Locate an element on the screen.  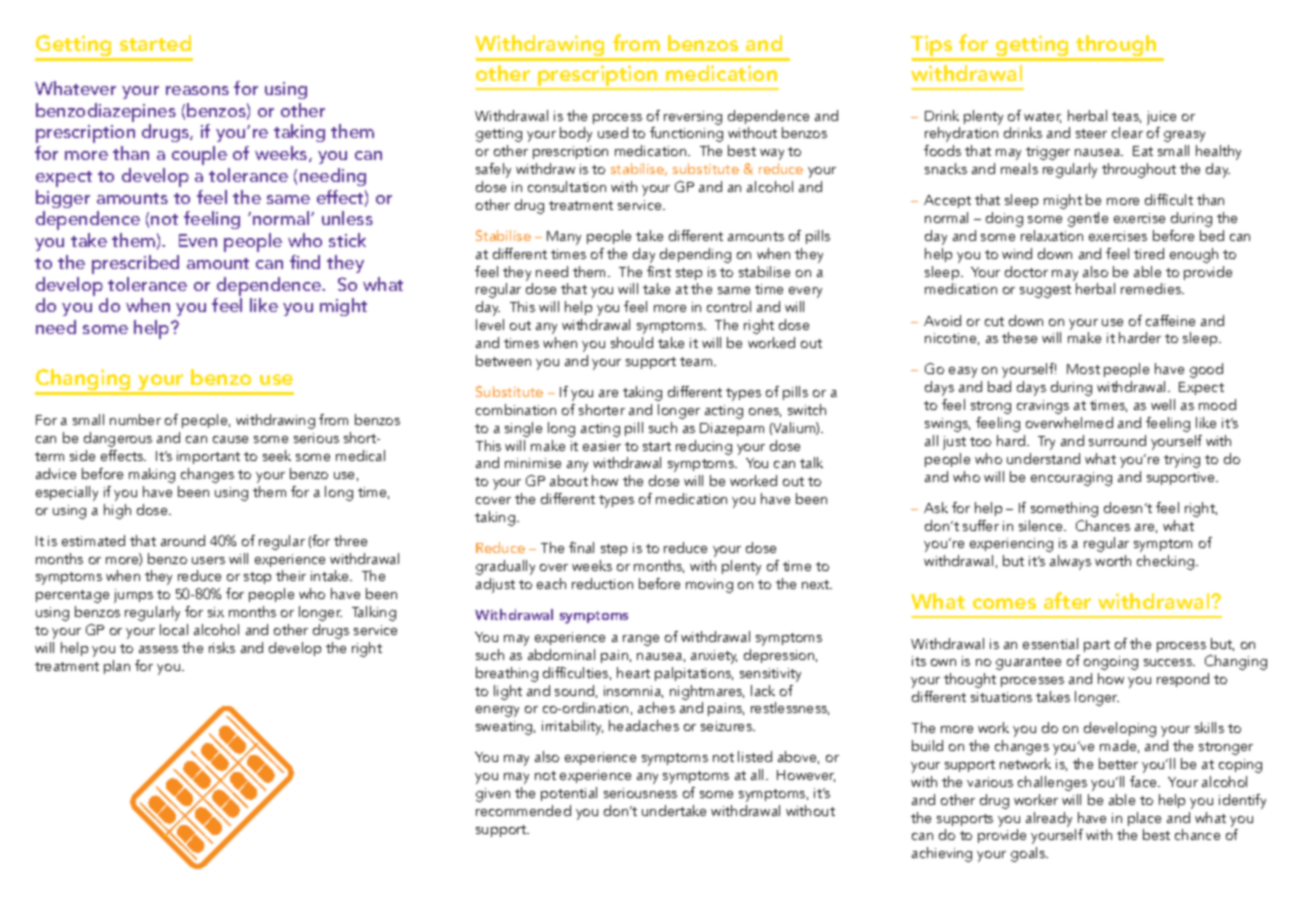
teas is located at coordinates (1126, 117).
